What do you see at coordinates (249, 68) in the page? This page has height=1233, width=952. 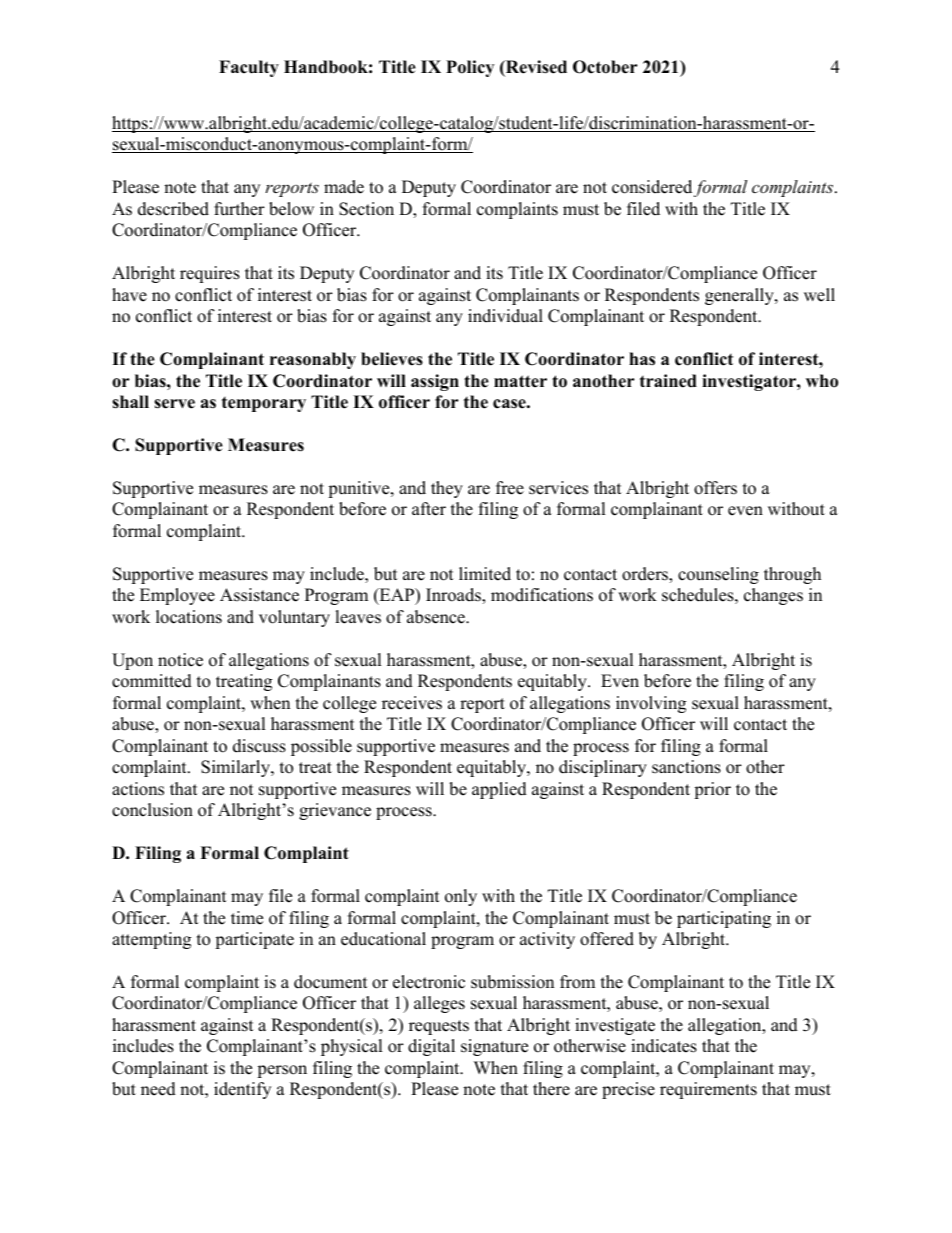 I see `Faculty` at bounding box center [249, 68].
